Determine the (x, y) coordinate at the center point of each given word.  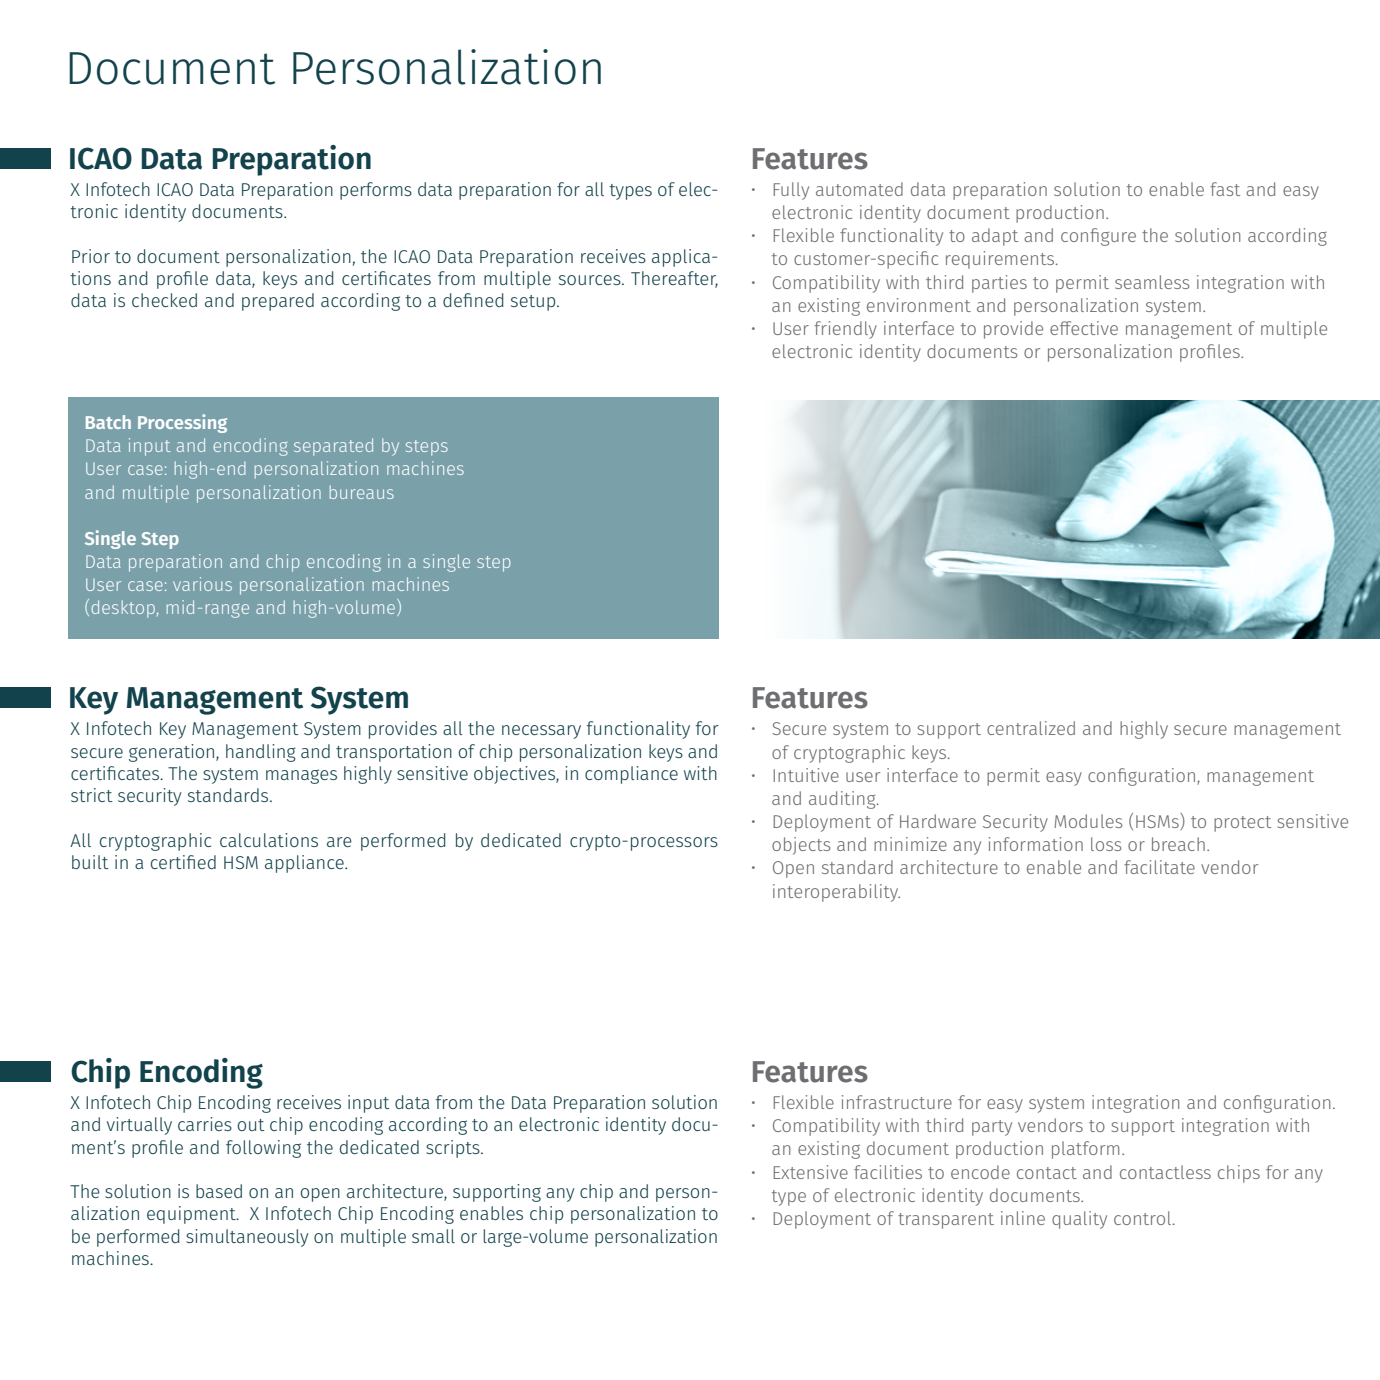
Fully (791, 191)
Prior (91, 256)
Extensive (810, 1172)
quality (1079, 1220)
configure (1098, 237)
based (219, 1191)
